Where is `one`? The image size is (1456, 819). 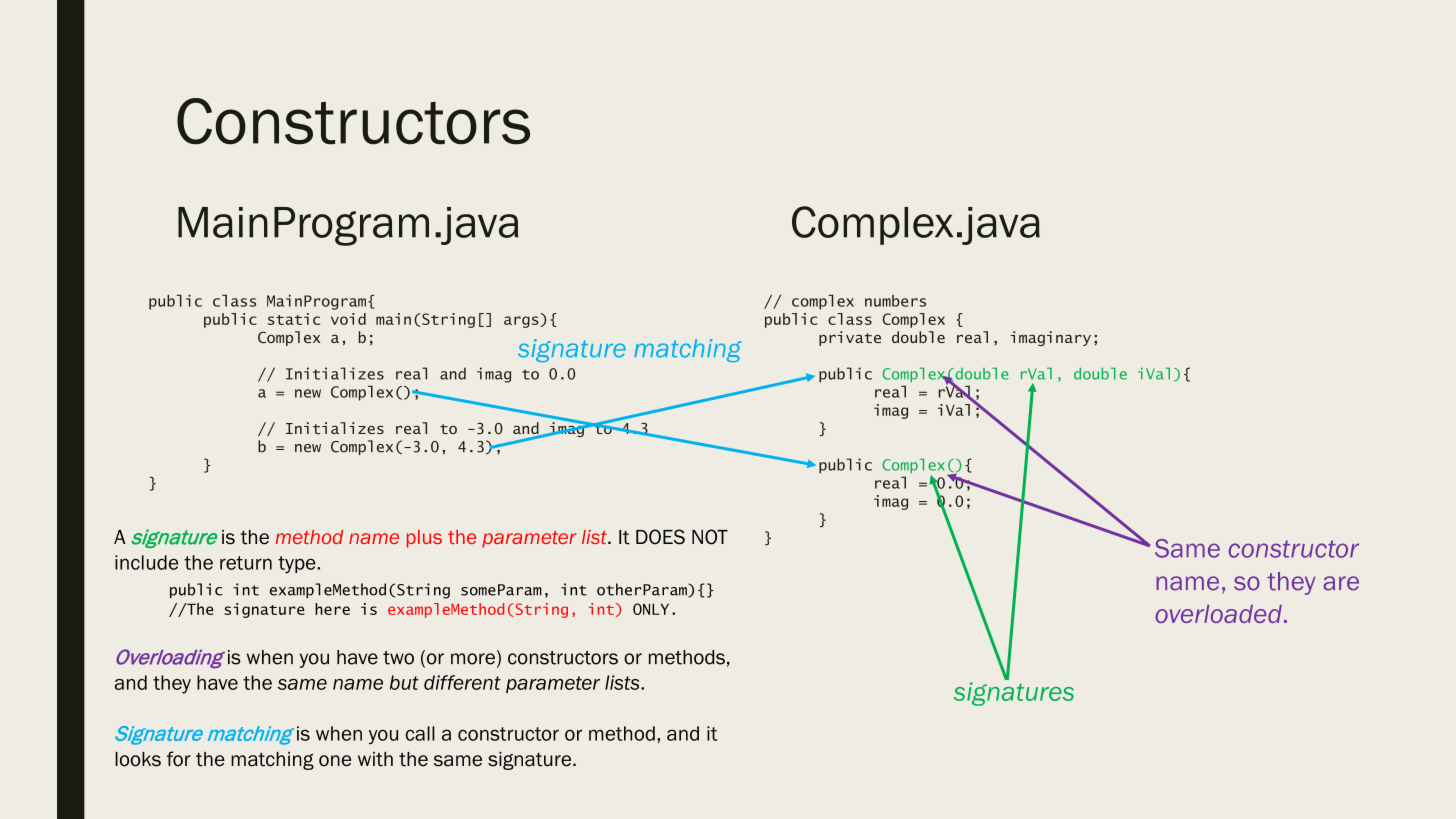 one is located at coordinates (335, 761).
